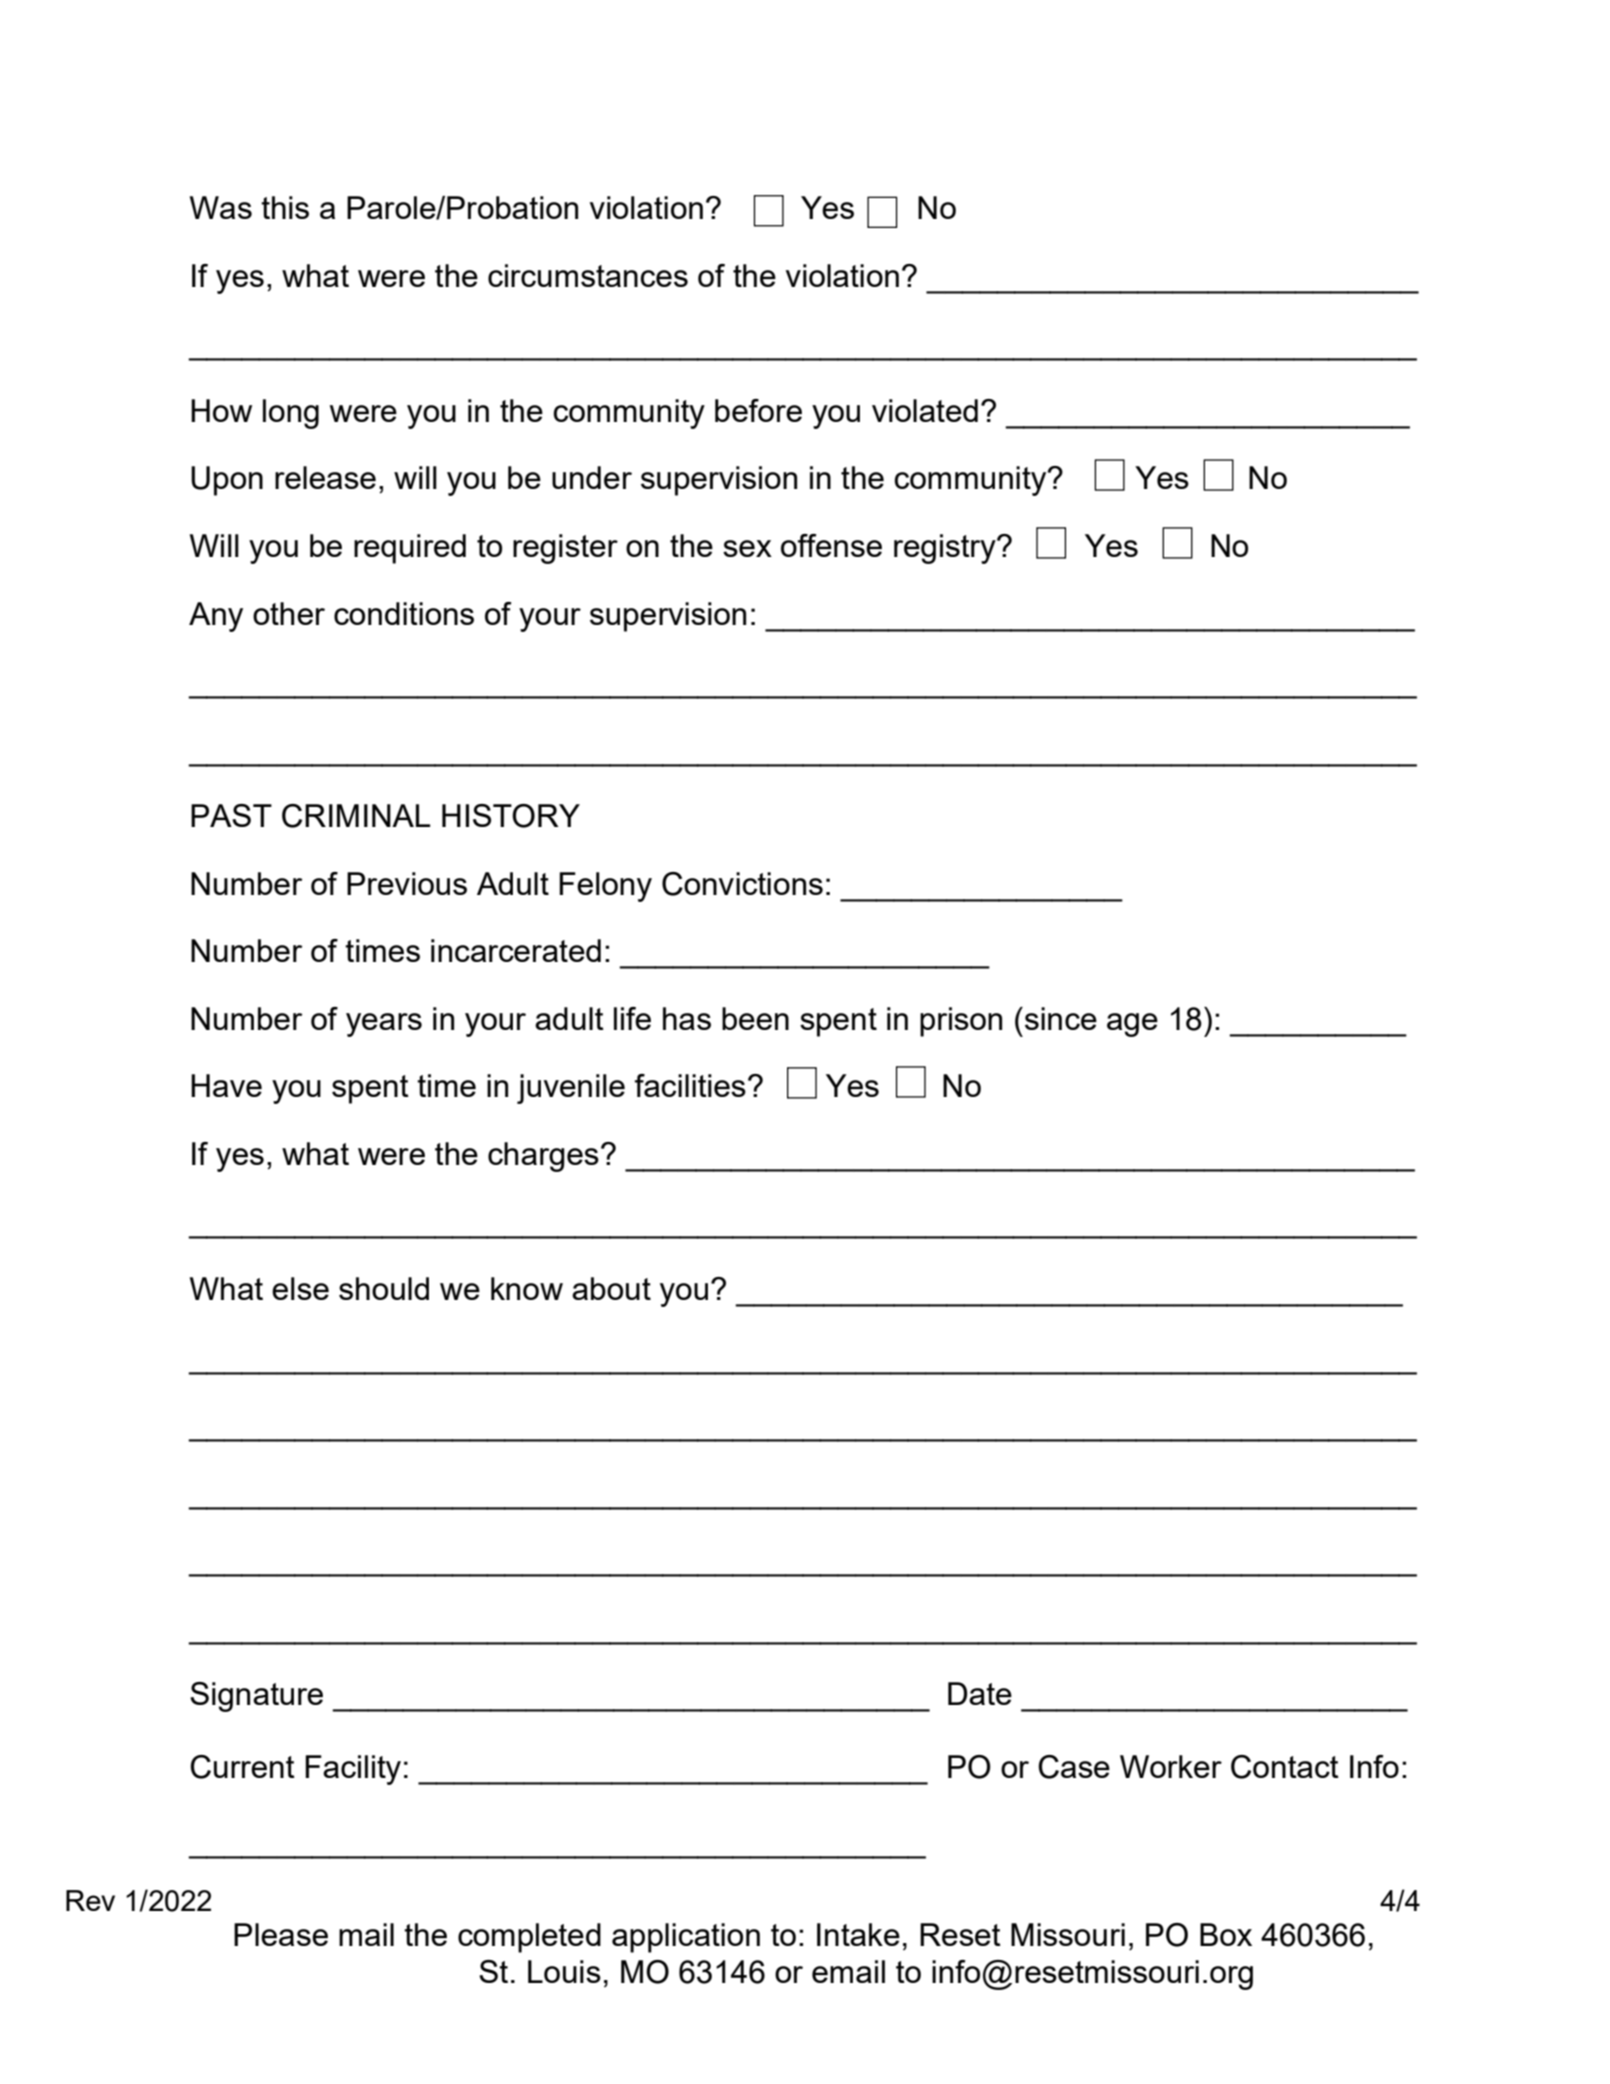  I want to click on years, so click(384, 1025).
